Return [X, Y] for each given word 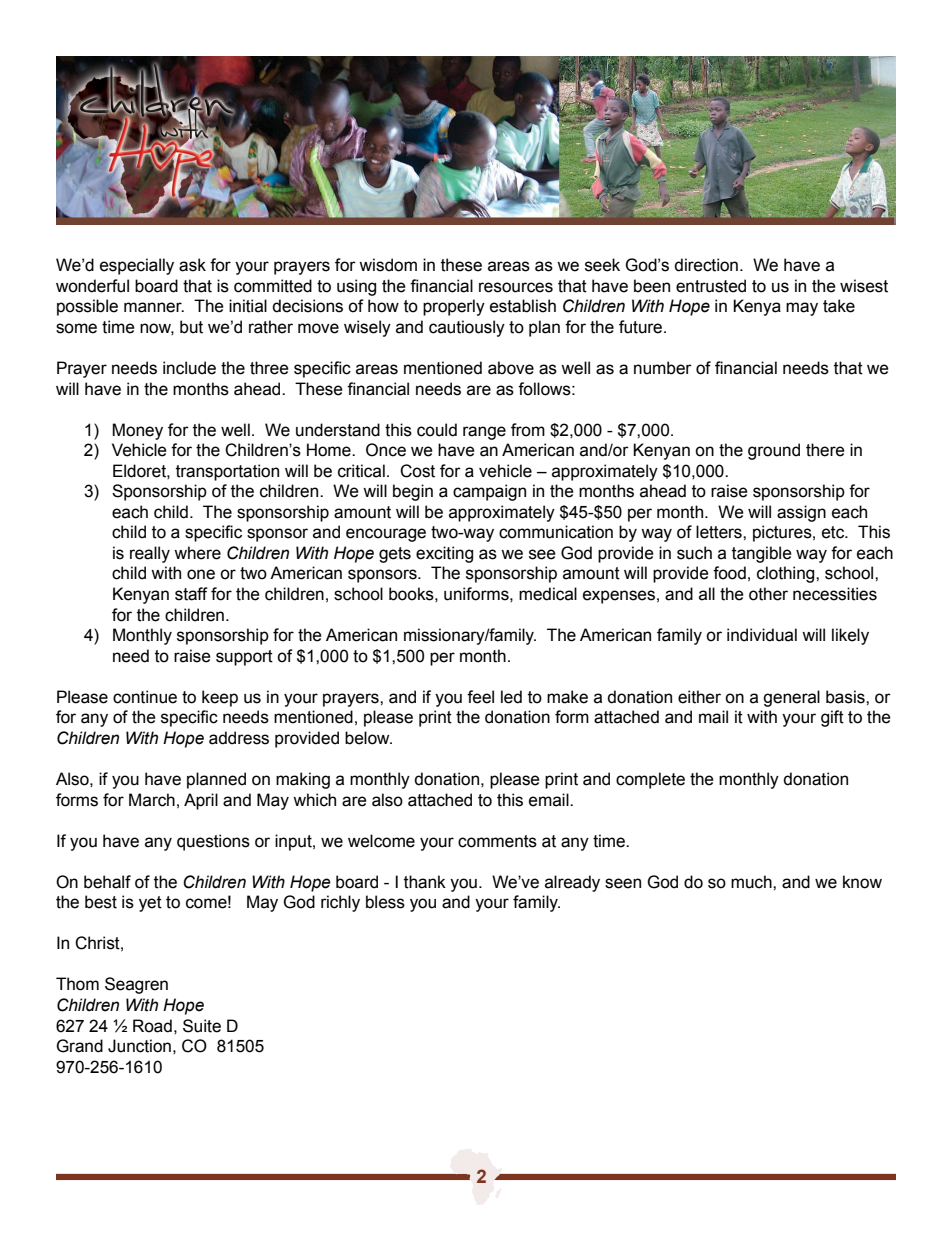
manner [154, 307]
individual [762, 635]
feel [480, 697]
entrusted [711, 286]
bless [385, 902]
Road [152, 1026]
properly [454, 307]
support [244, 658]
